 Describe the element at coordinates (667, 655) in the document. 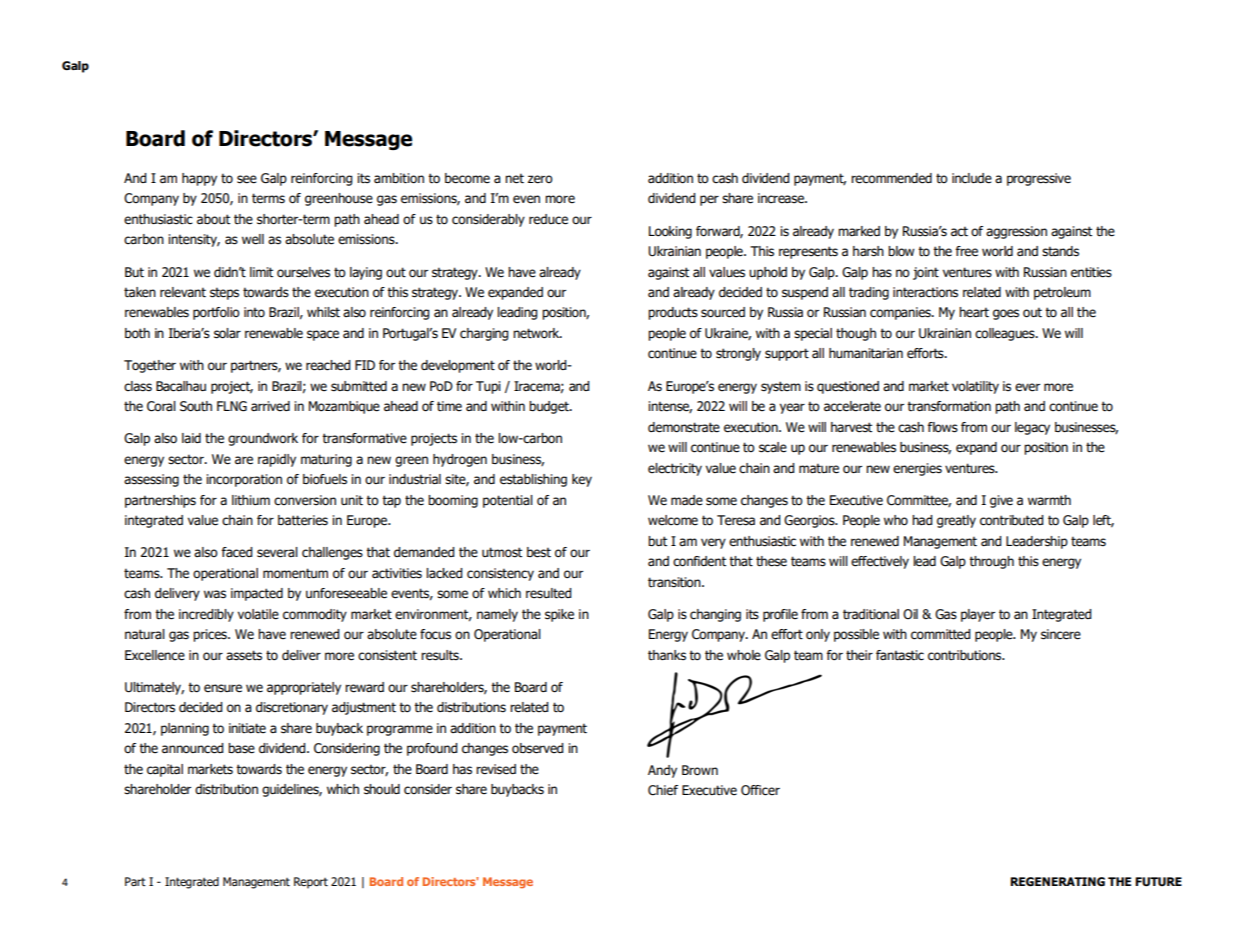

I see `thanks` at that location.
